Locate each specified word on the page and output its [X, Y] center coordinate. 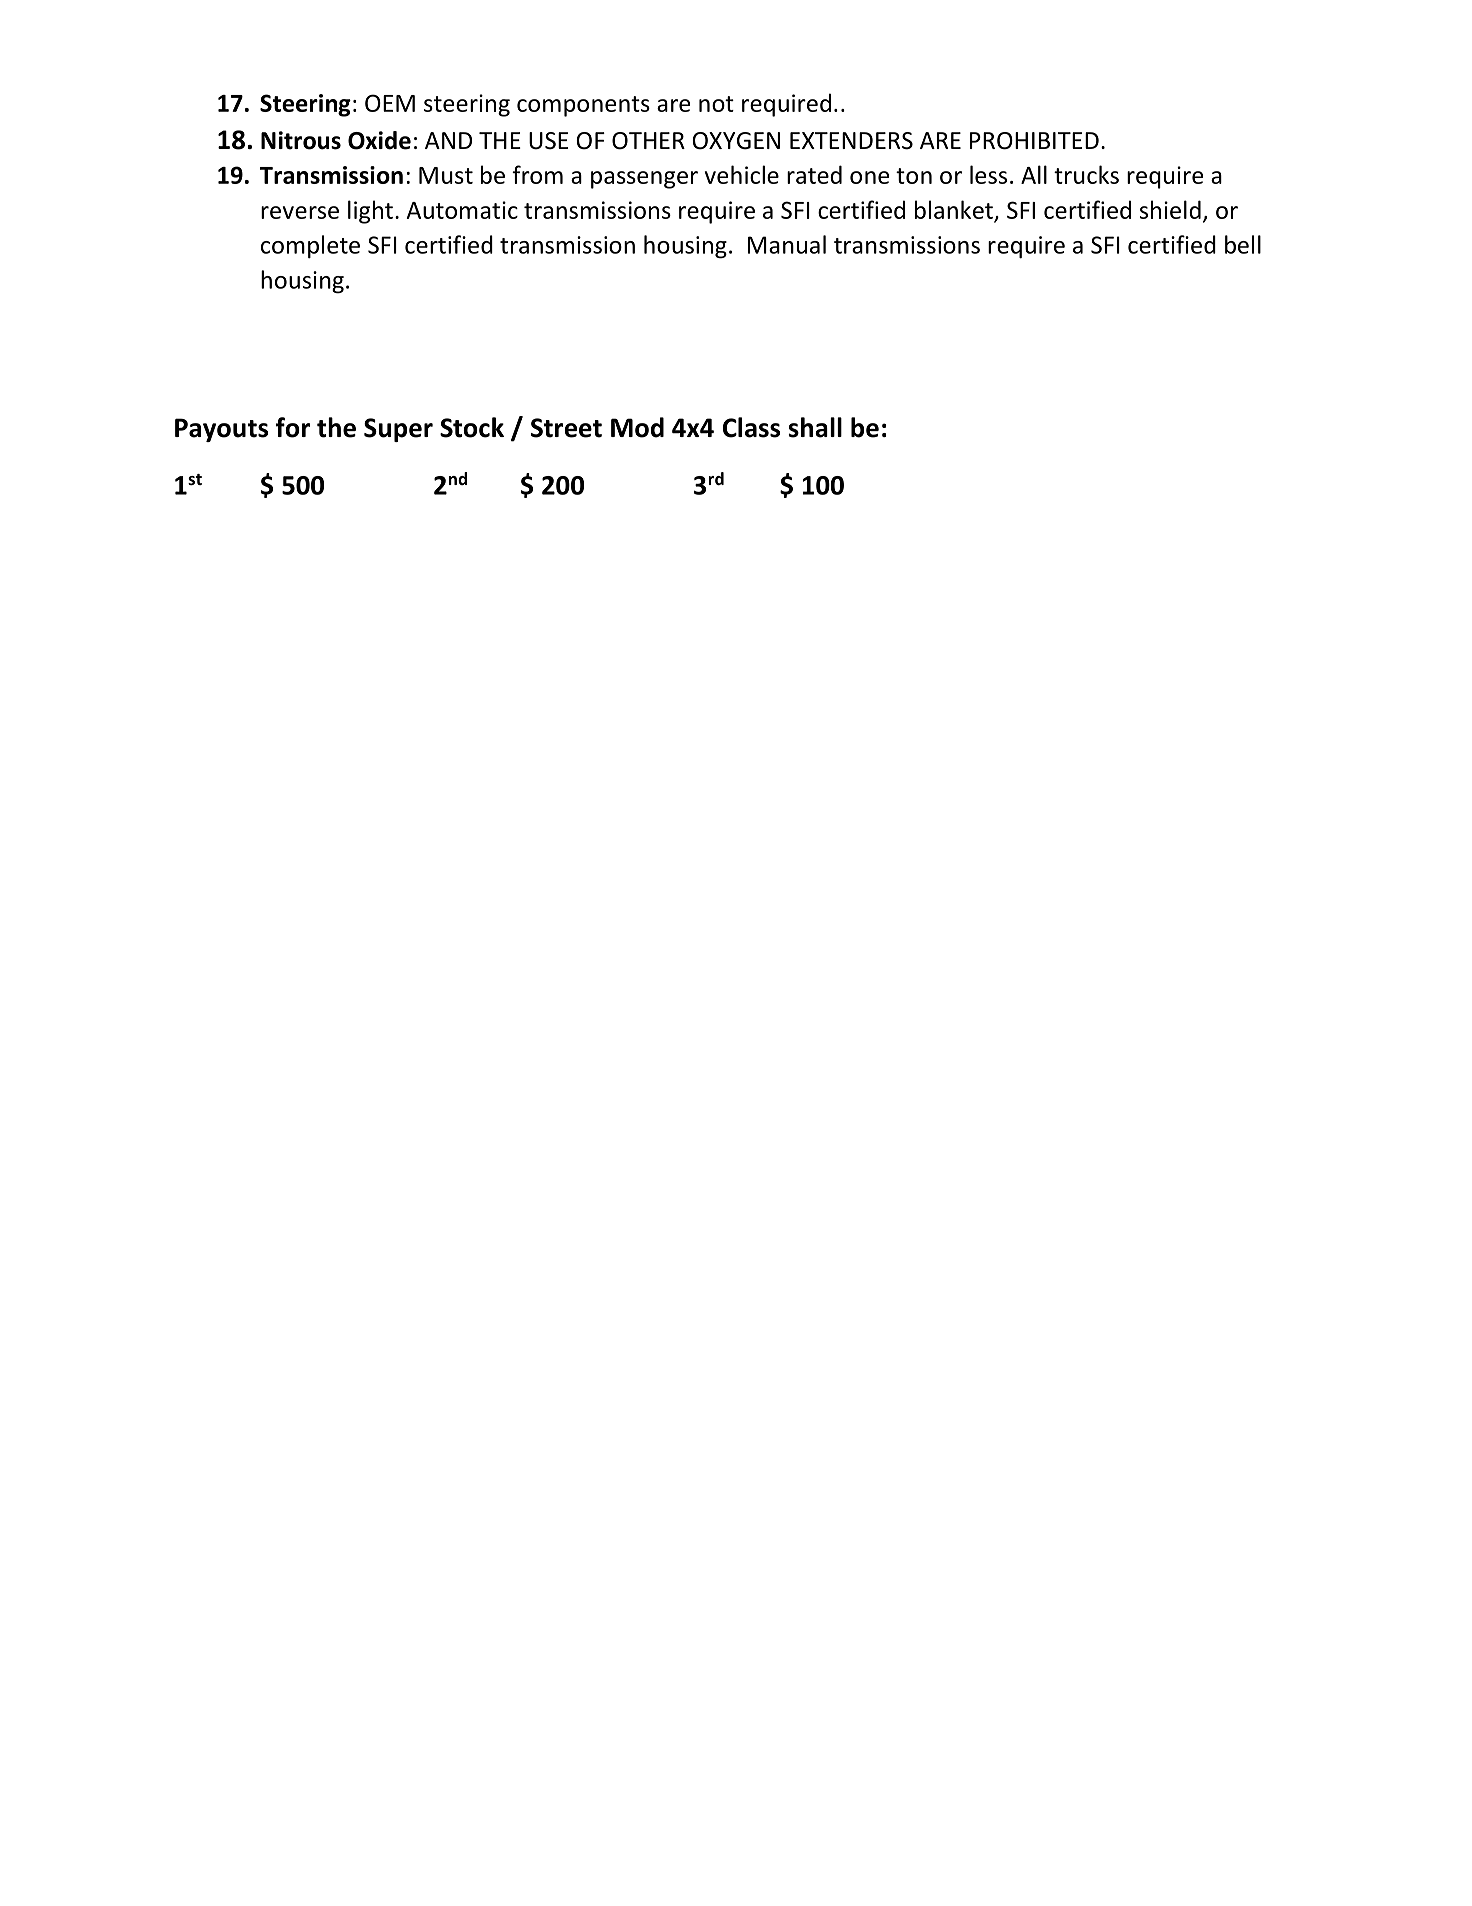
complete [310, 247]
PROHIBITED [1034, 141]
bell [1243, 244]
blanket [954, 209]
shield [1170, 209]
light [370, 212]
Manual [787, 244]
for [293, 427]
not [716, 104]
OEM [390, 103]
